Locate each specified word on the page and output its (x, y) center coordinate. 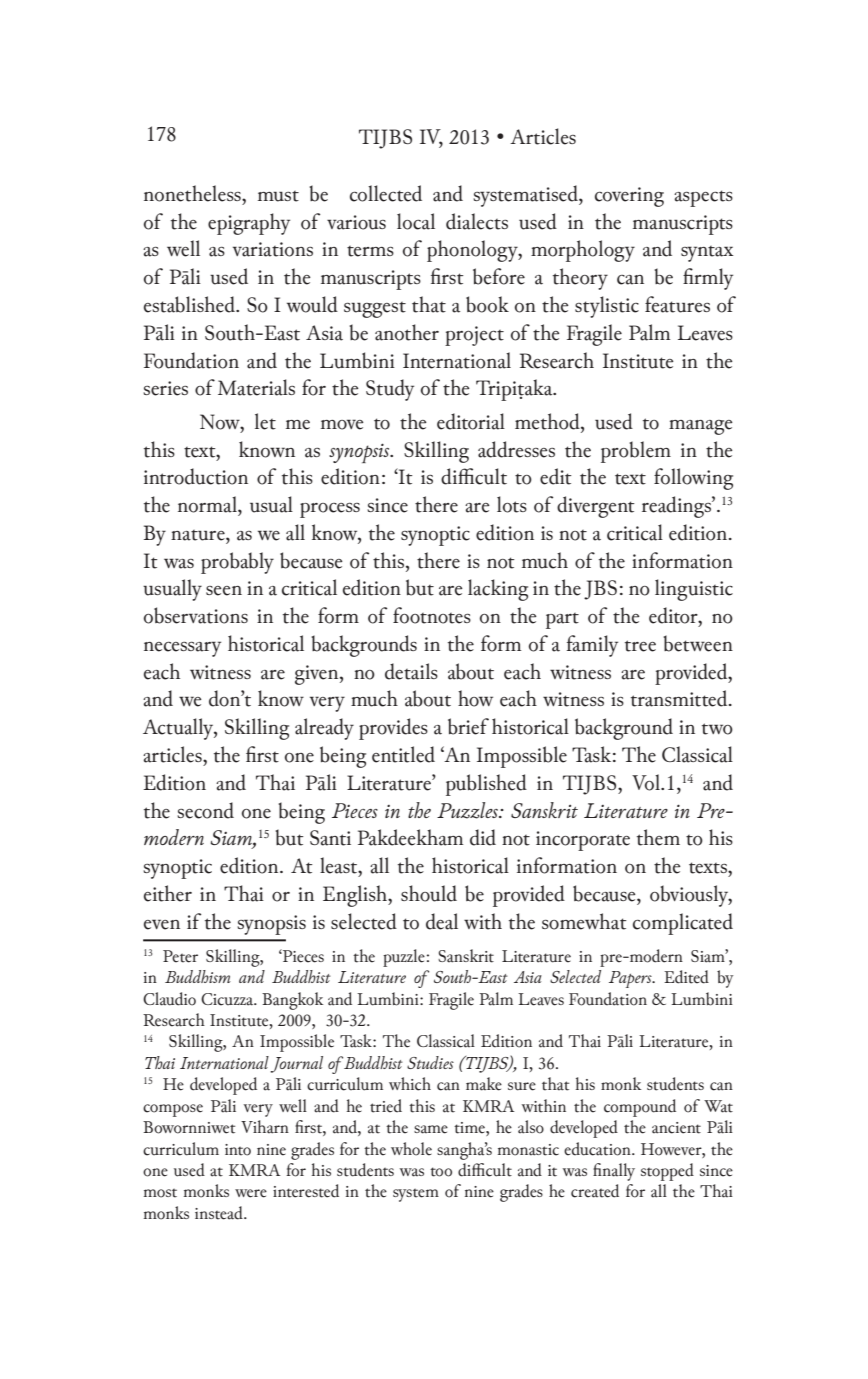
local (416, 221)
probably (237, 563)
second (205, 810)
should (429, 893)
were (251, 1193)
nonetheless (193, 193)
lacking (498, 590)
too (441, 1172)
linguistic (694, 590)
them (658, 837)
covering (629, 197)
